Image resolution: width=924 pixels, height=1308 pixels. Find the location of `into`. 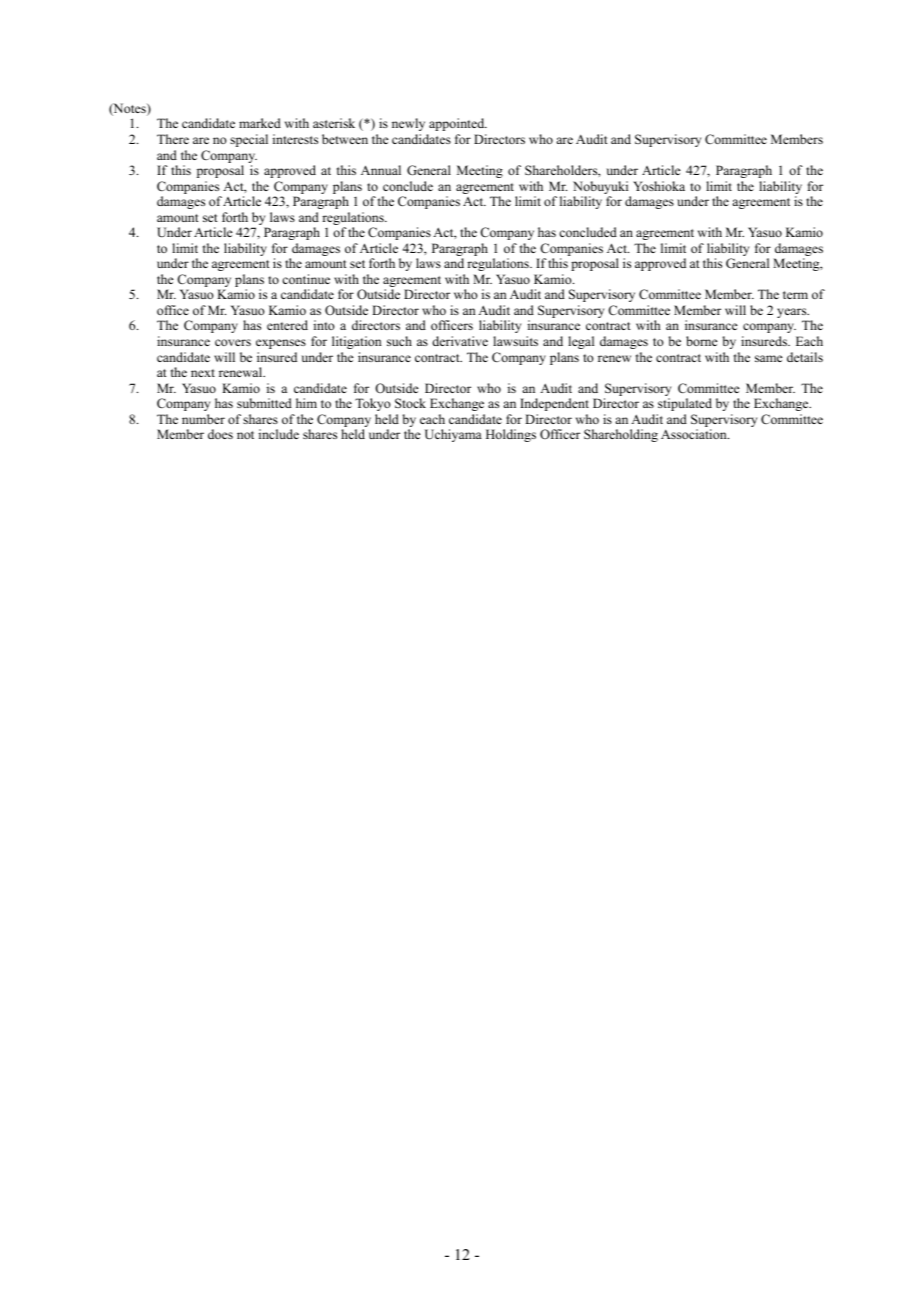

into is located at coordinates (324, 325).
